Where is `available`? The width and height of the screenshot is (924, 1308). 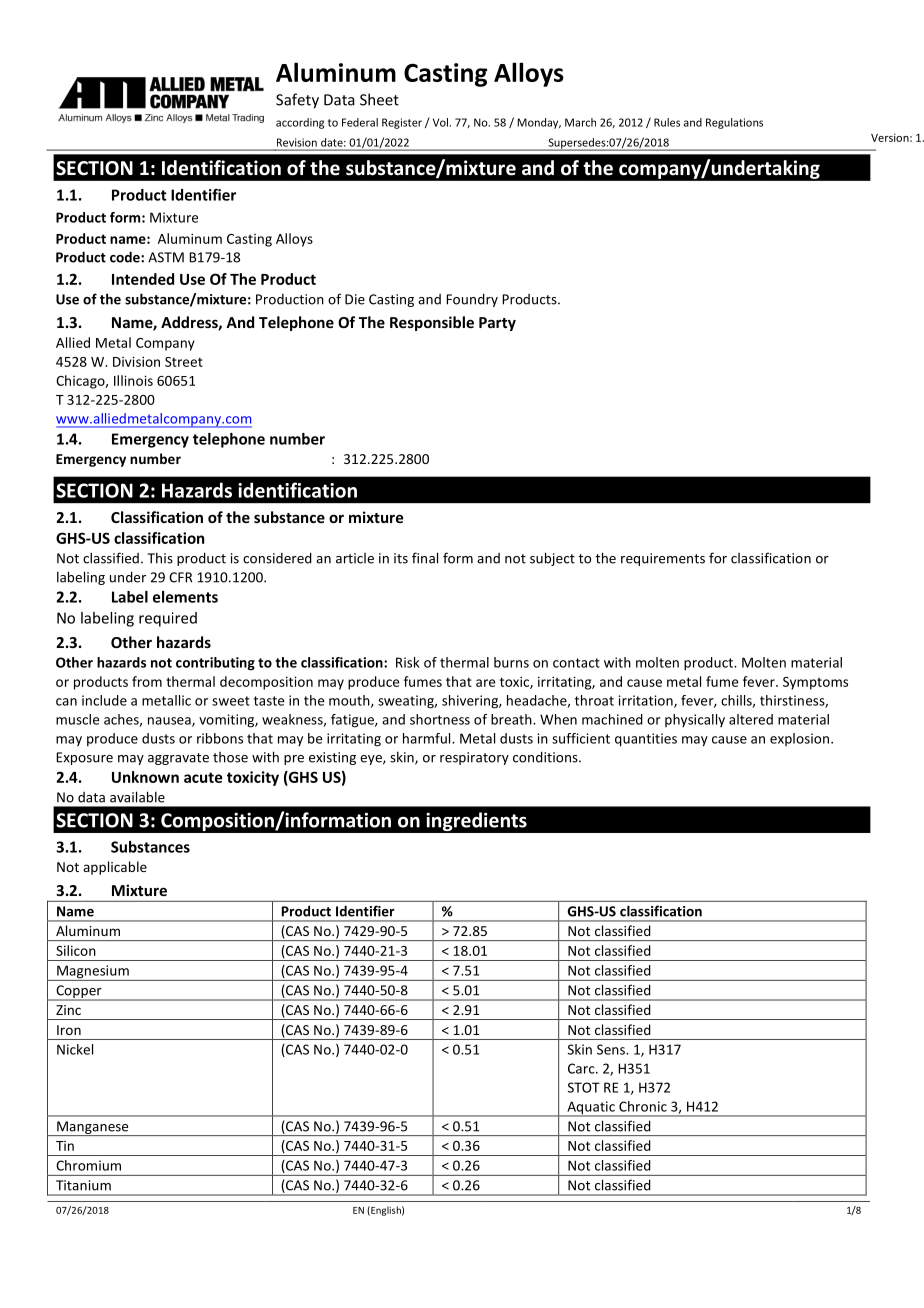 available is located at coordinates (137, 797).
